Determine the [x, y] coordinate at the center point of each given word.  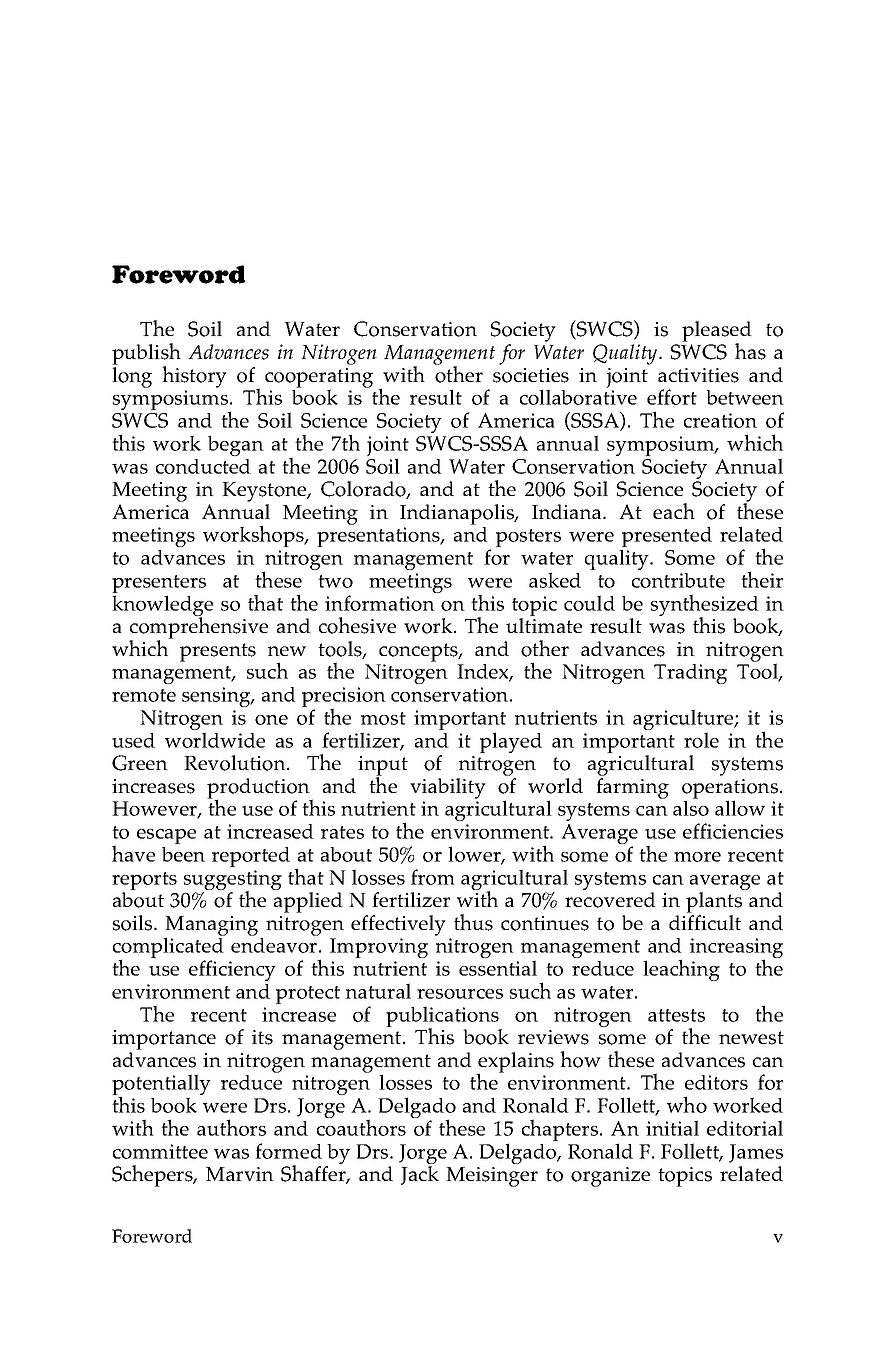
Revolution [236, 763]
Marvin [240, 1174]
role [701, 740]
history [194, 377]
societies [531, 375]
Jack [420, 1175]
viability [448, 788]
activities [698, 375]
